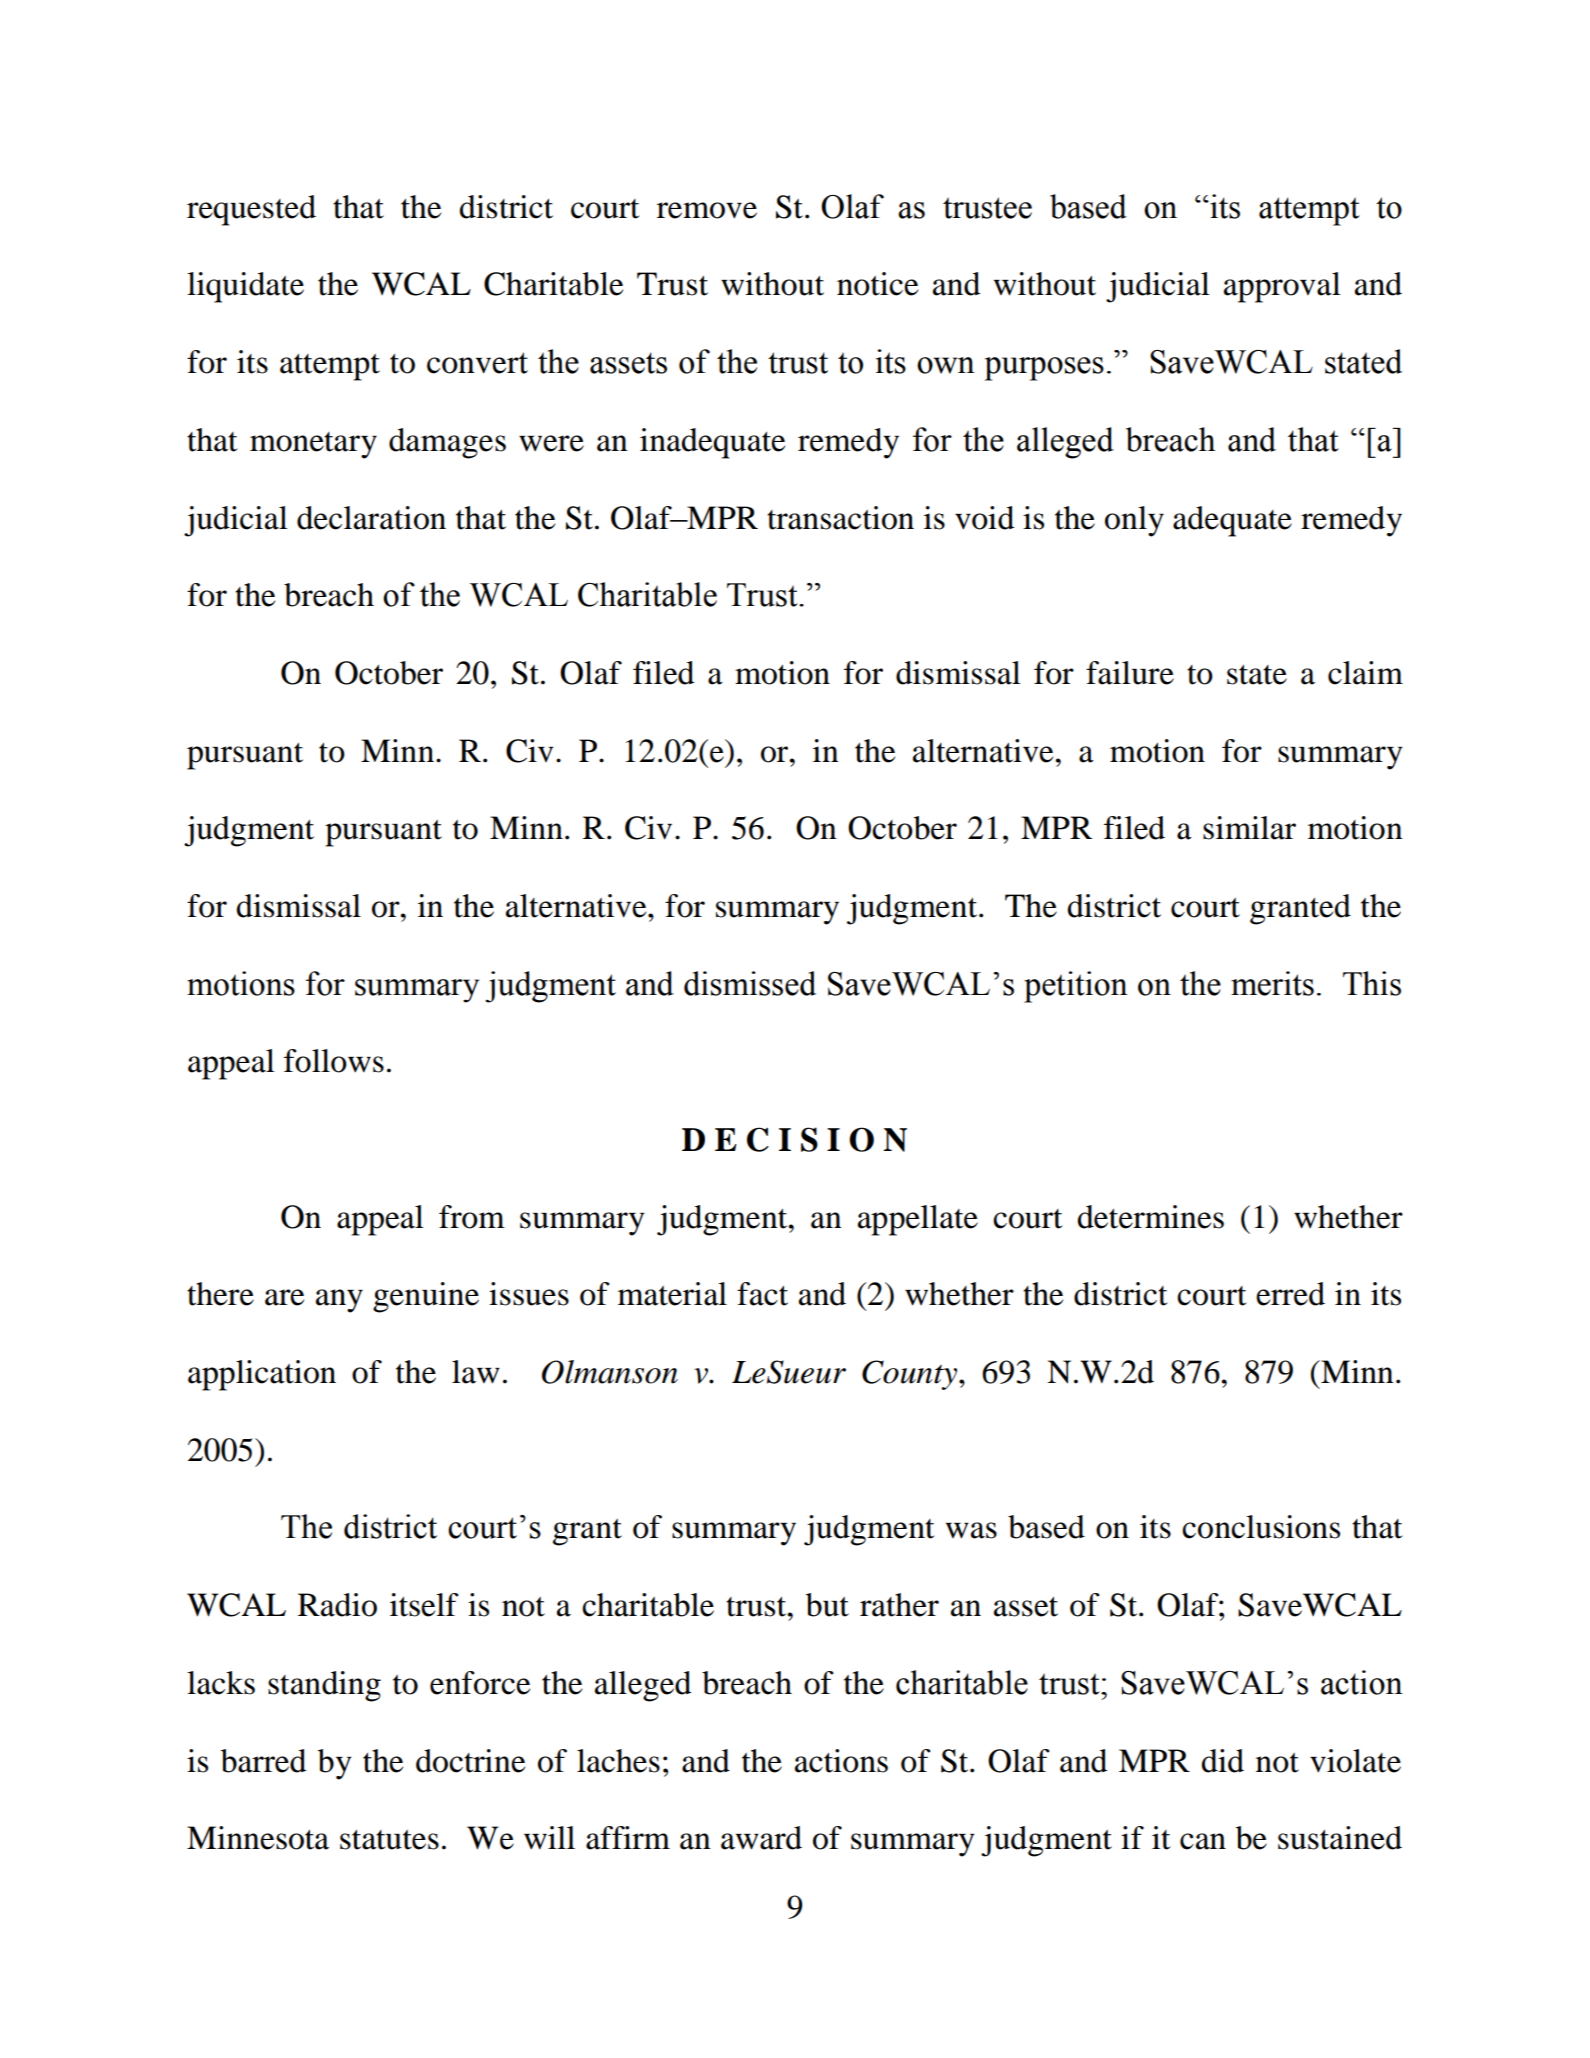 This screenshot has height=2058, width=1590. I want to click on liquidate, so click(245, 287).
